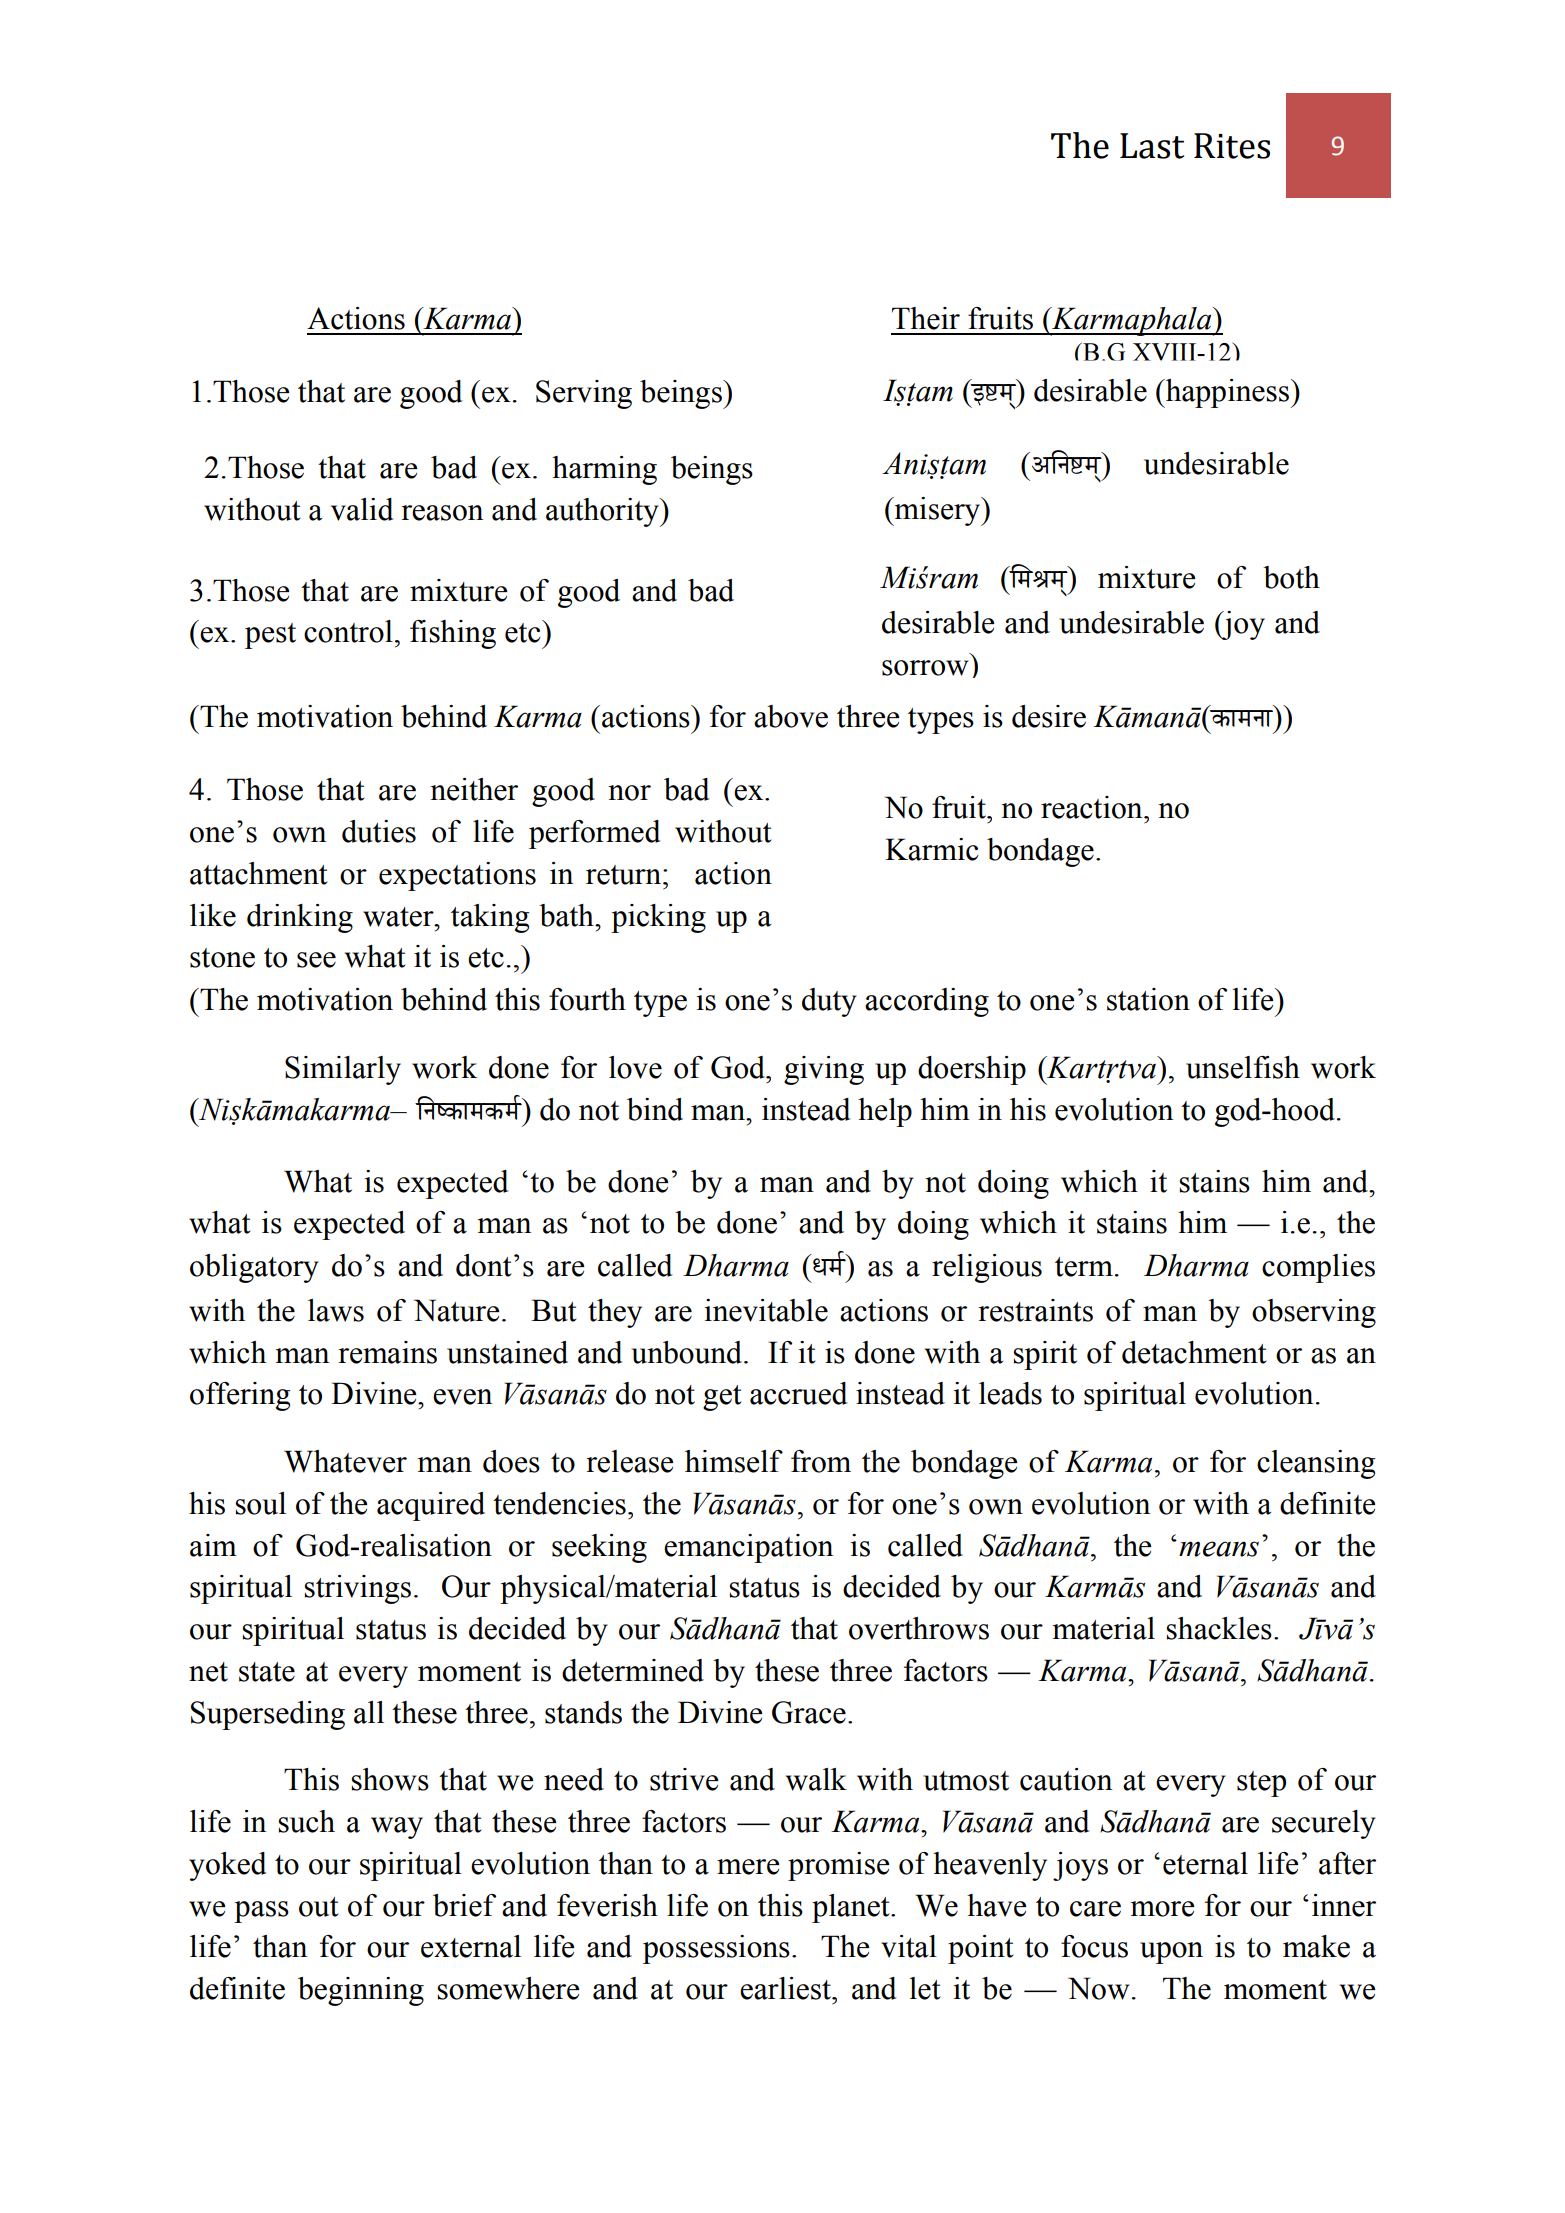 This image has width=1565, height=2213. What do you see at coordinates (1232, 146) in the image?
I see `Rites` at bounding box center [1232, 146].
